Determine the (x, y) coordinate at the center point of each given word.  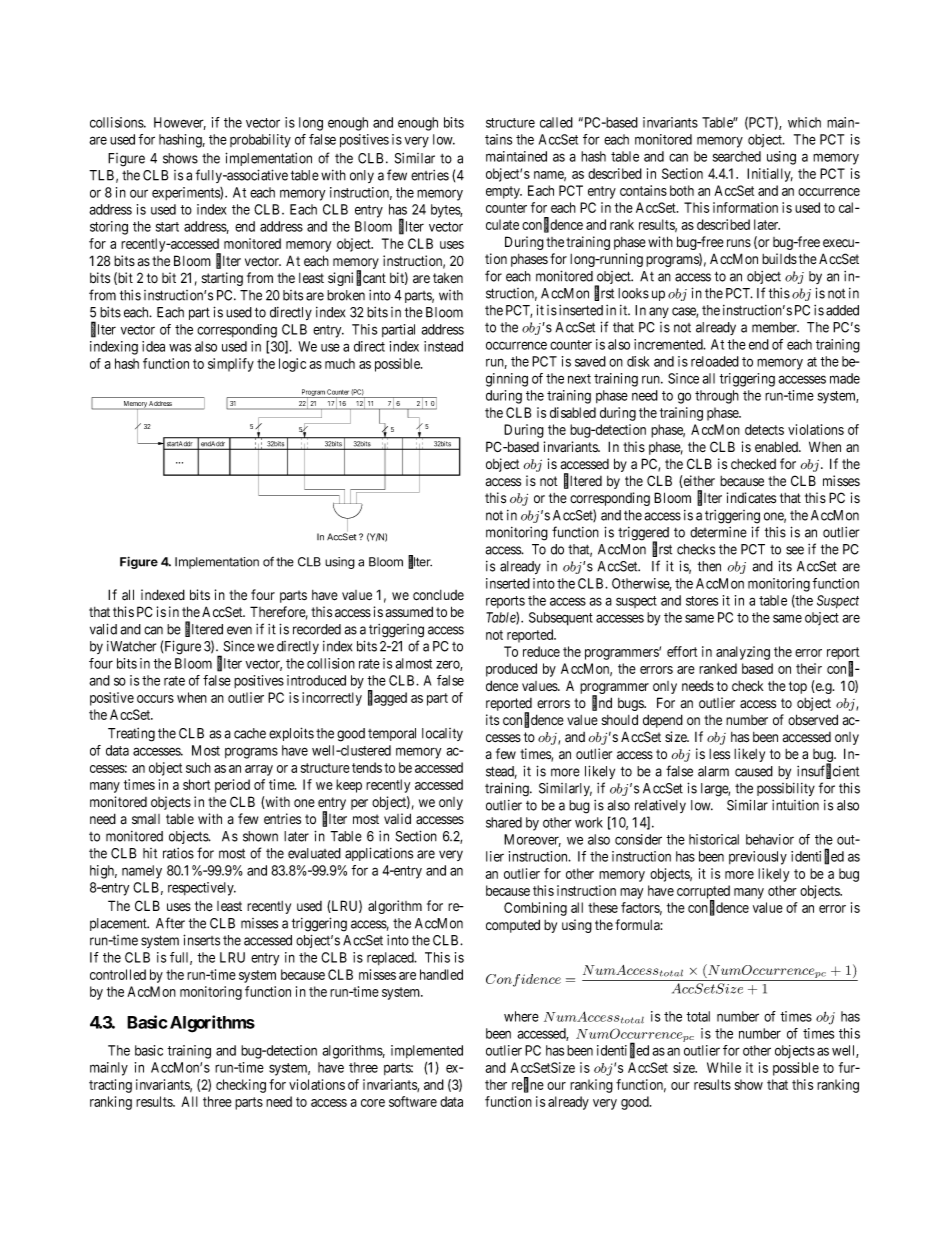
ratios (178, 853)
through (717, 397)
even (239, 630)
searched (737, 156)
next (579, 379)
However (180, 123)
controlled (118, 974)
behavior (770, 839)
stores (702, 601)
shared (504, 822)
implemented (427, 1051)
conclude (438, 595)
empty (504, 192)
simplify (231, 365)
